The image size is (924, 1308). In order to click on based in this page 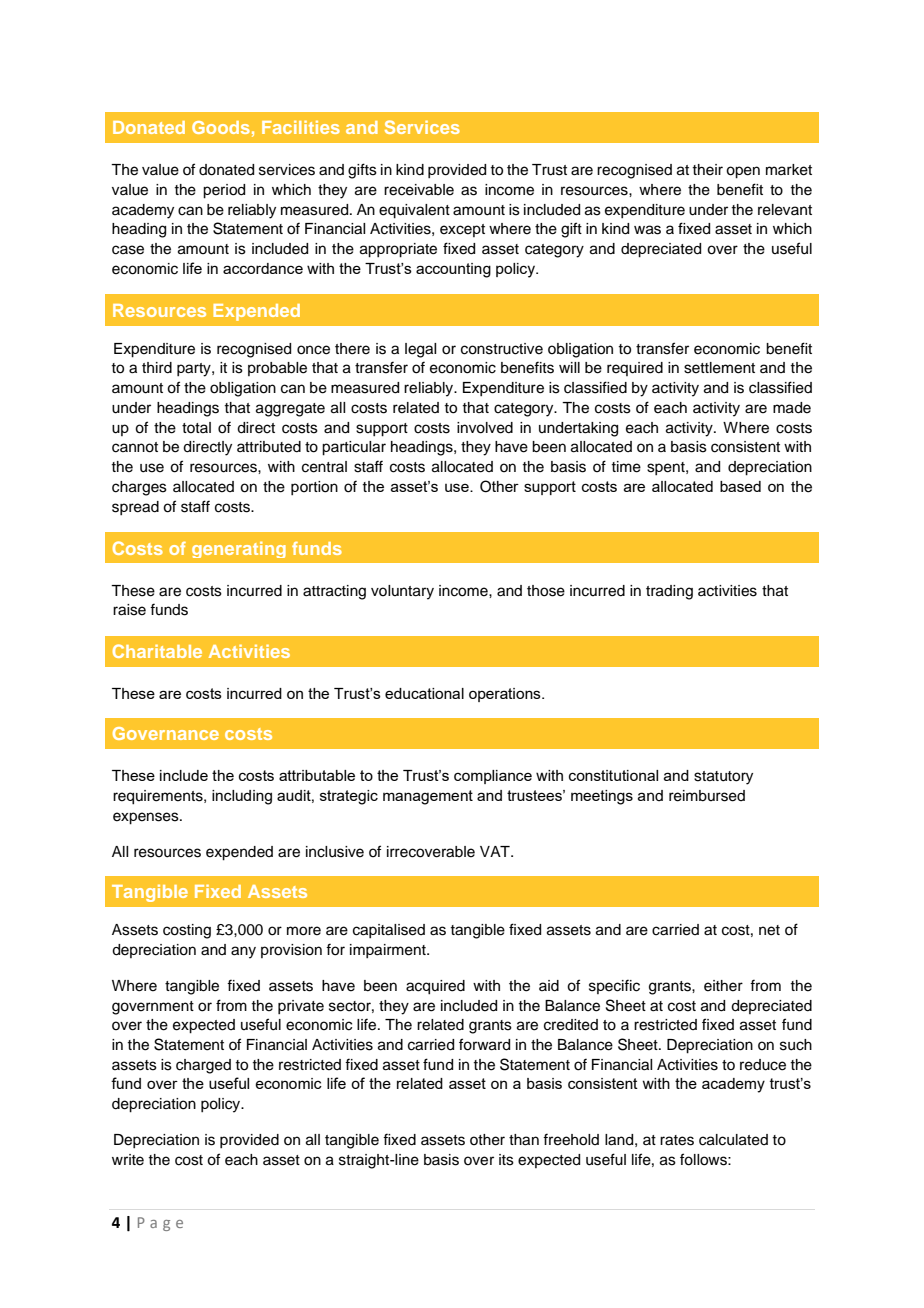, I will do `click(740, 486)`.
